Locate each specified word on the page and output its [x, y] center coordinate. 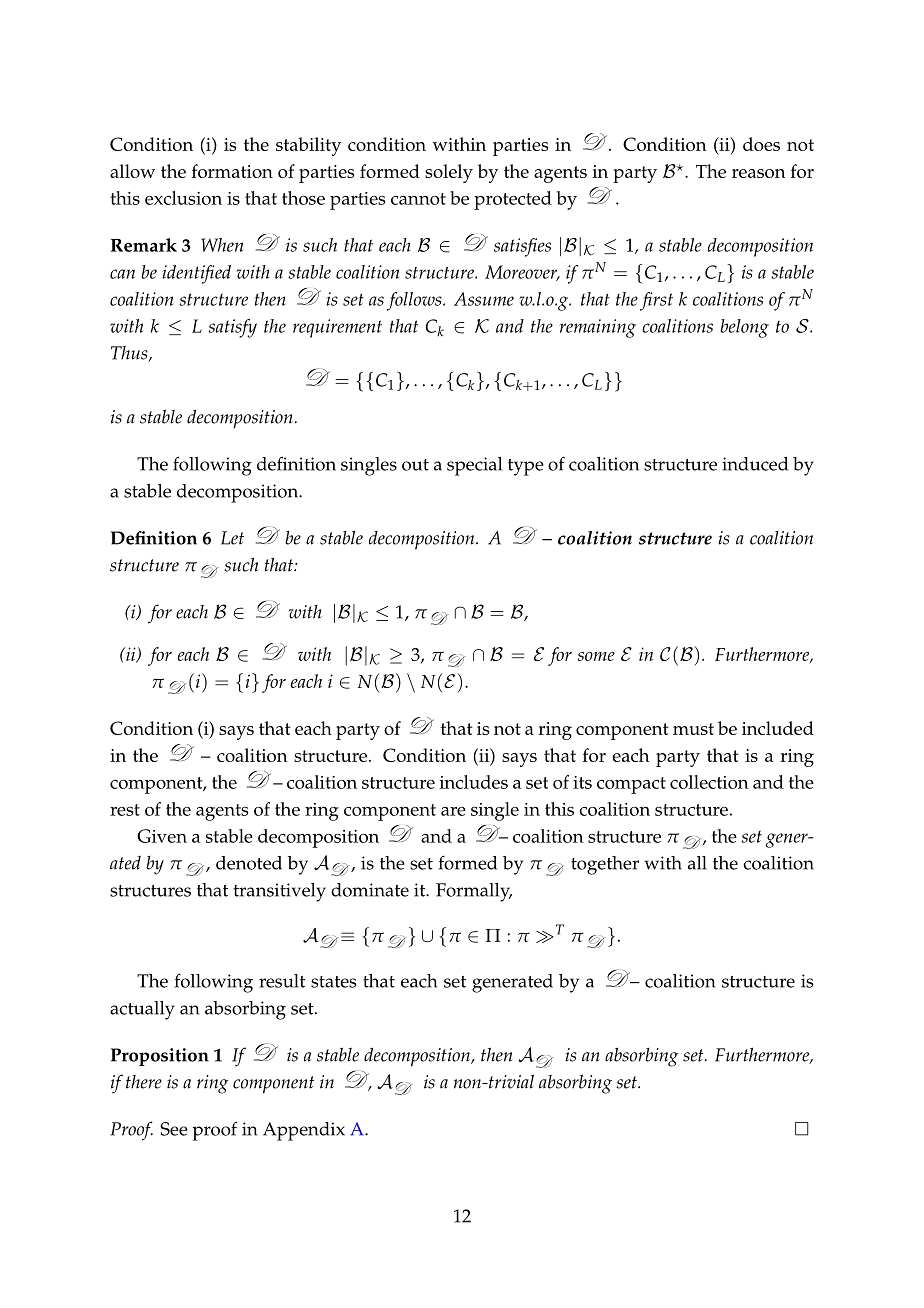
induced [755, 464]
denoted [249, 863]
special [474, 466]
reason [759, 173]
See [174, 1129]
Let [232, 538]
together [605, 865]
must [693, 729]
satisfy [232, 328]
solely [449, 173]
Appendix [304, 1131]
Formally [474, 892]
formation [232, 171]
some [596, 656]
